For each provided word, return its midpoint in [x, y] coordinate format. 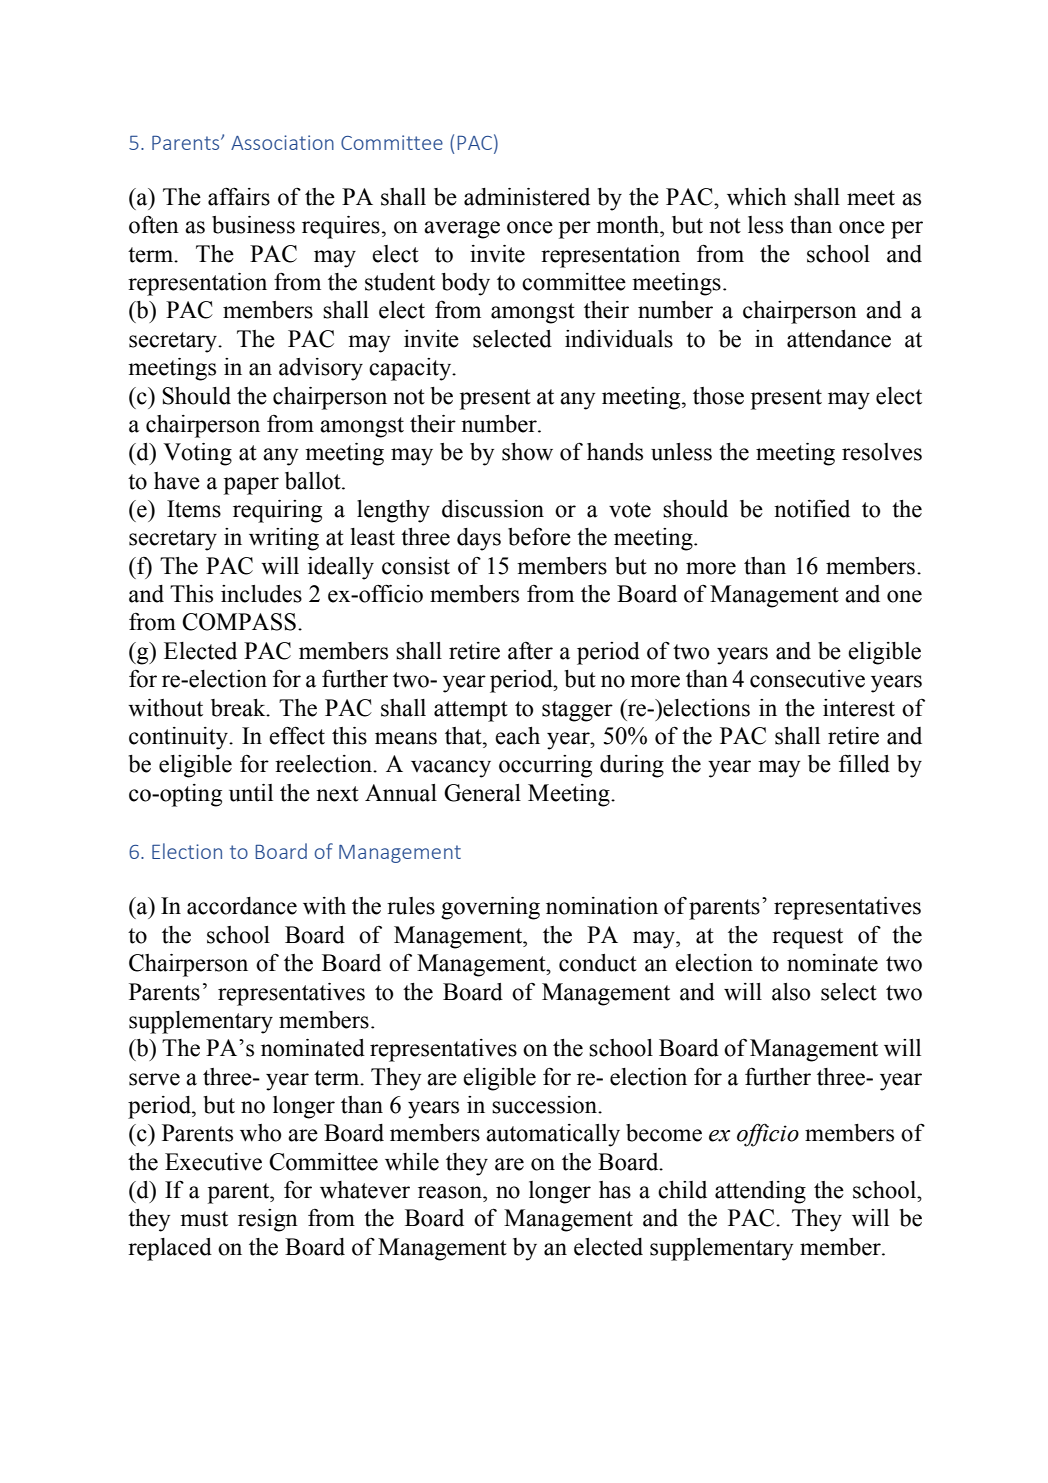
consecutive [807, 679]
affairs [239, 196]
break [239, 708]
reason [451, 1192]
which [757, 197]
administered [527, 197]
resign [268, 1220]
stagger [577, 711]
